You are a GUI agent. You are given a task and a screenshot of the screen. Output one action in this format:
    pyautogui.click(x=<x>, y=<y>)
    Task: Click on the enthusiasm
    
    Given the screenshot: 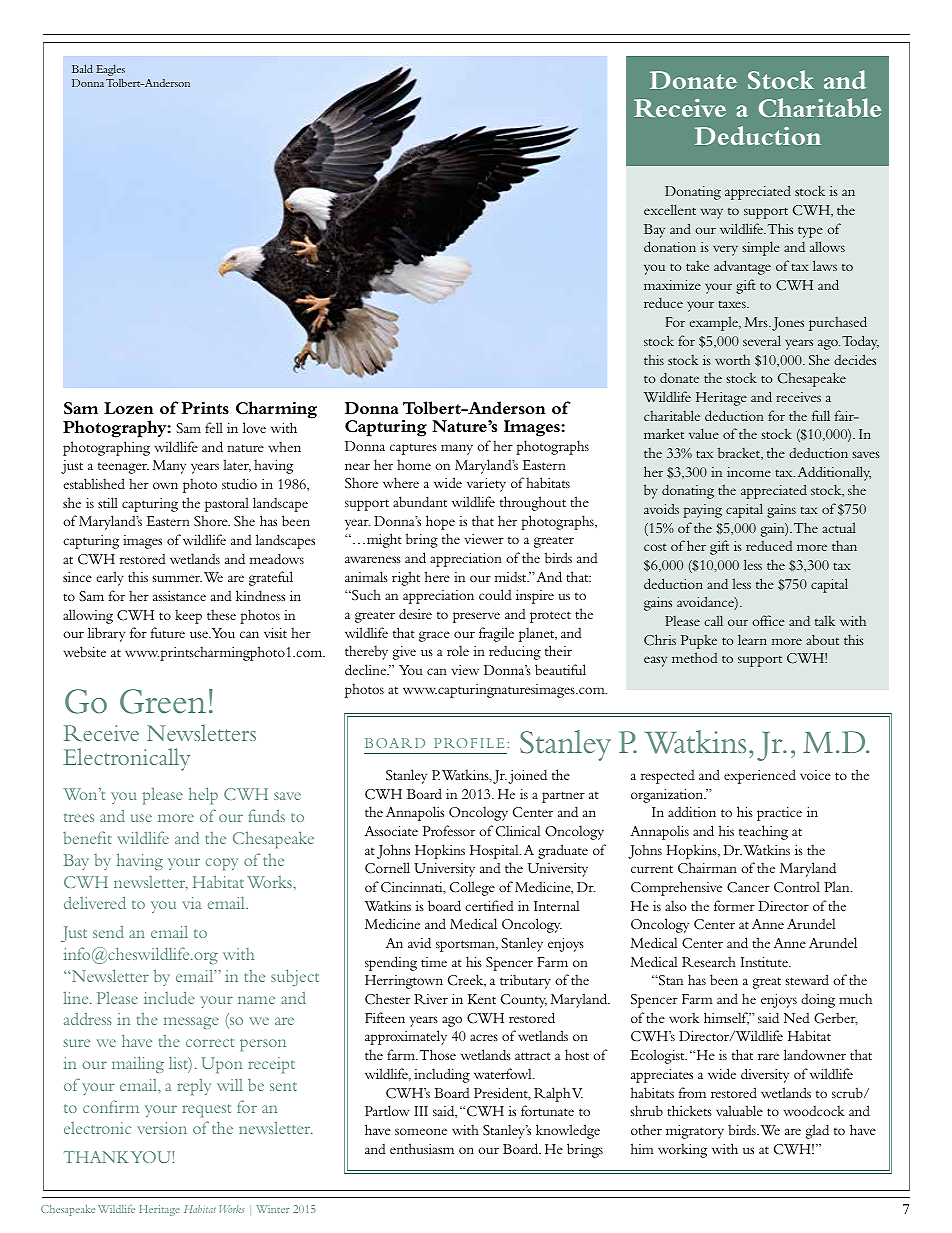 What is the action you would take?
    pyautogui.click(x=422, y=1148)
